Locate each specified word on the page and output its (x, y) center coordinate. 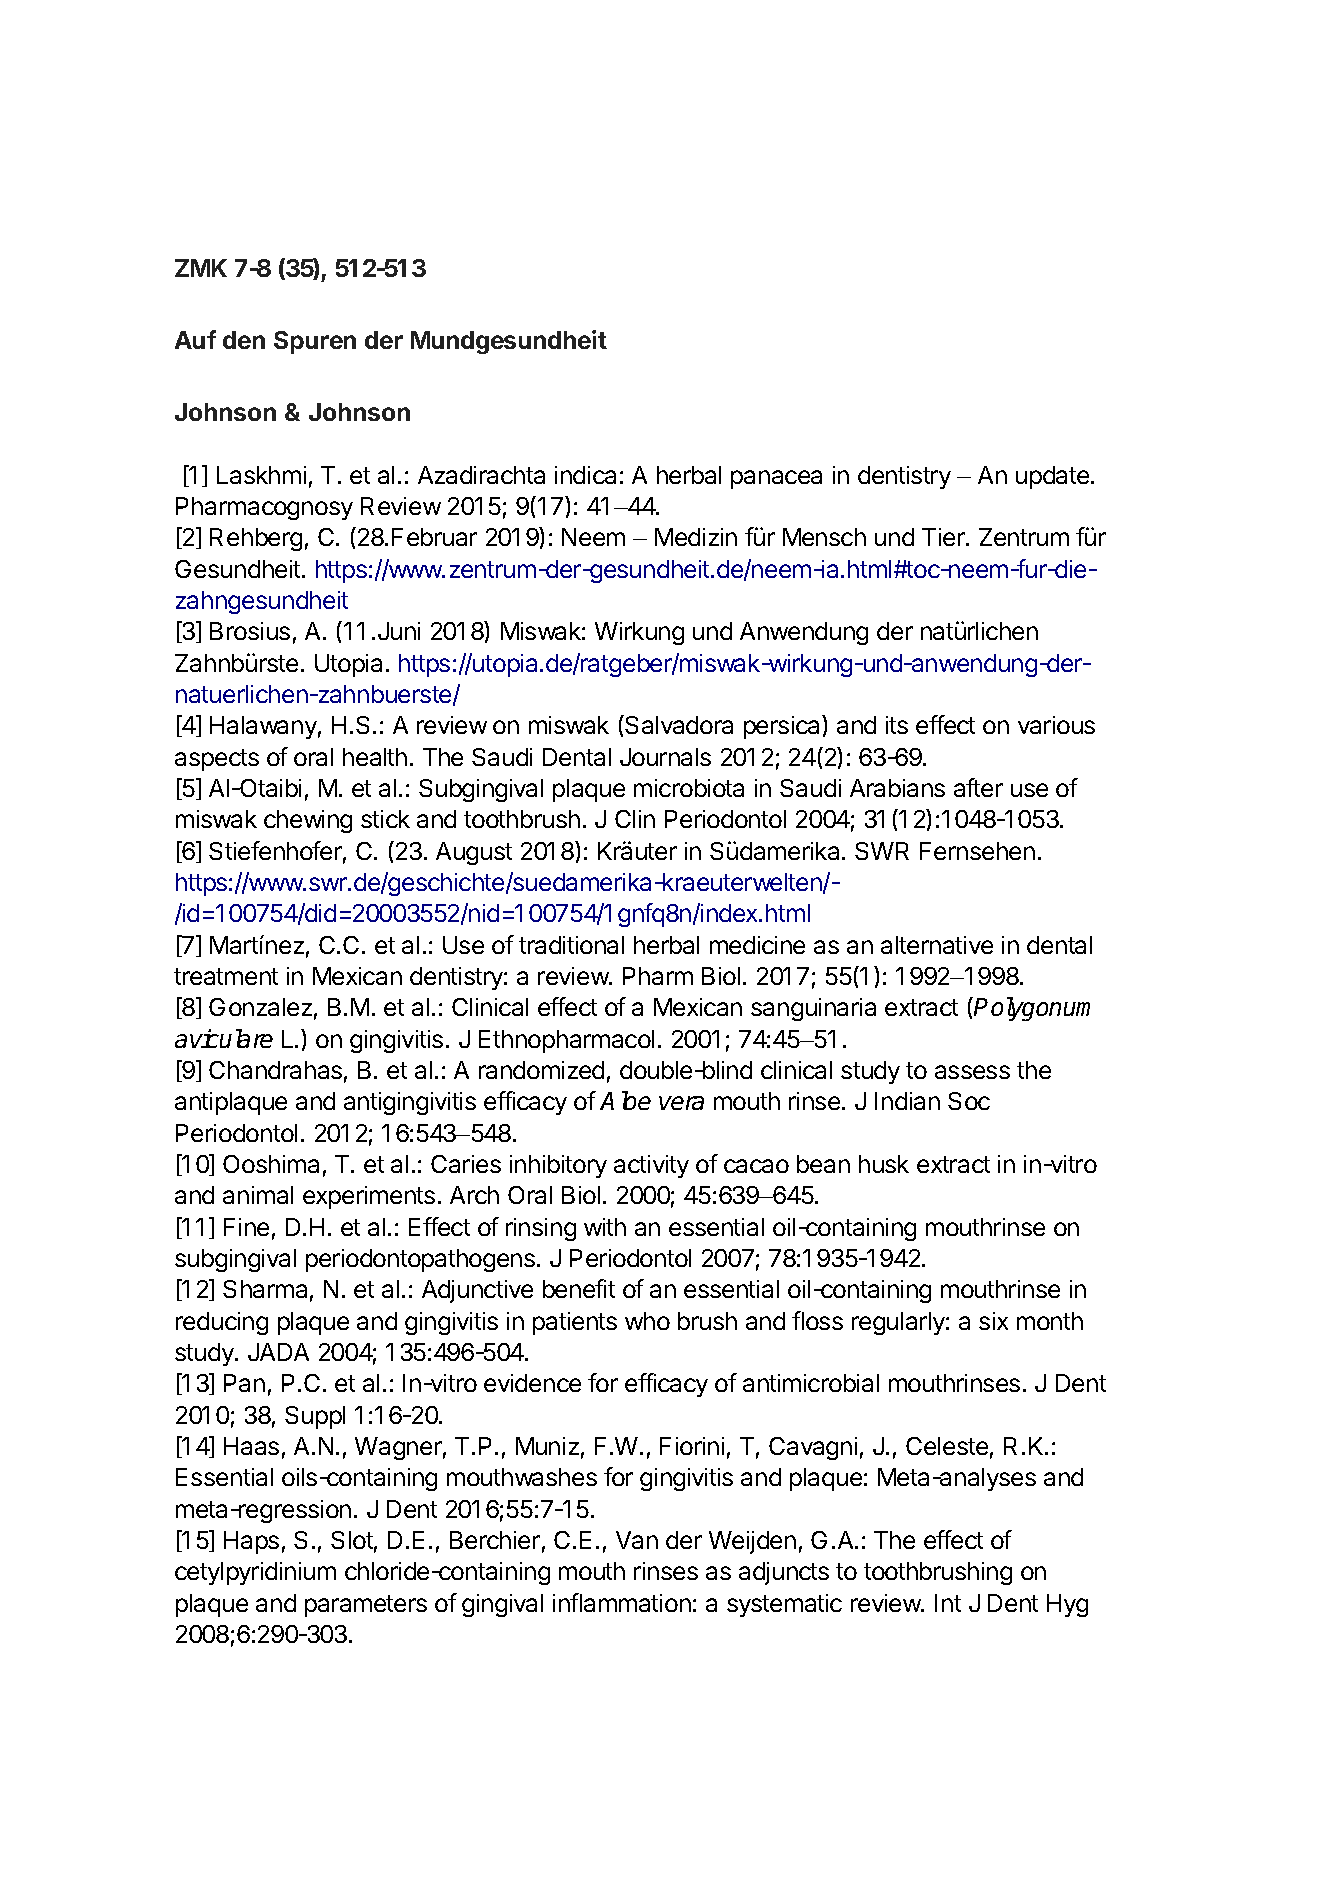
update (1054, 477)
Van (637, 1540)
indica (585, 475)
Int (948, 1603)
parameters (366, 1606)
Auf (195, 339)
